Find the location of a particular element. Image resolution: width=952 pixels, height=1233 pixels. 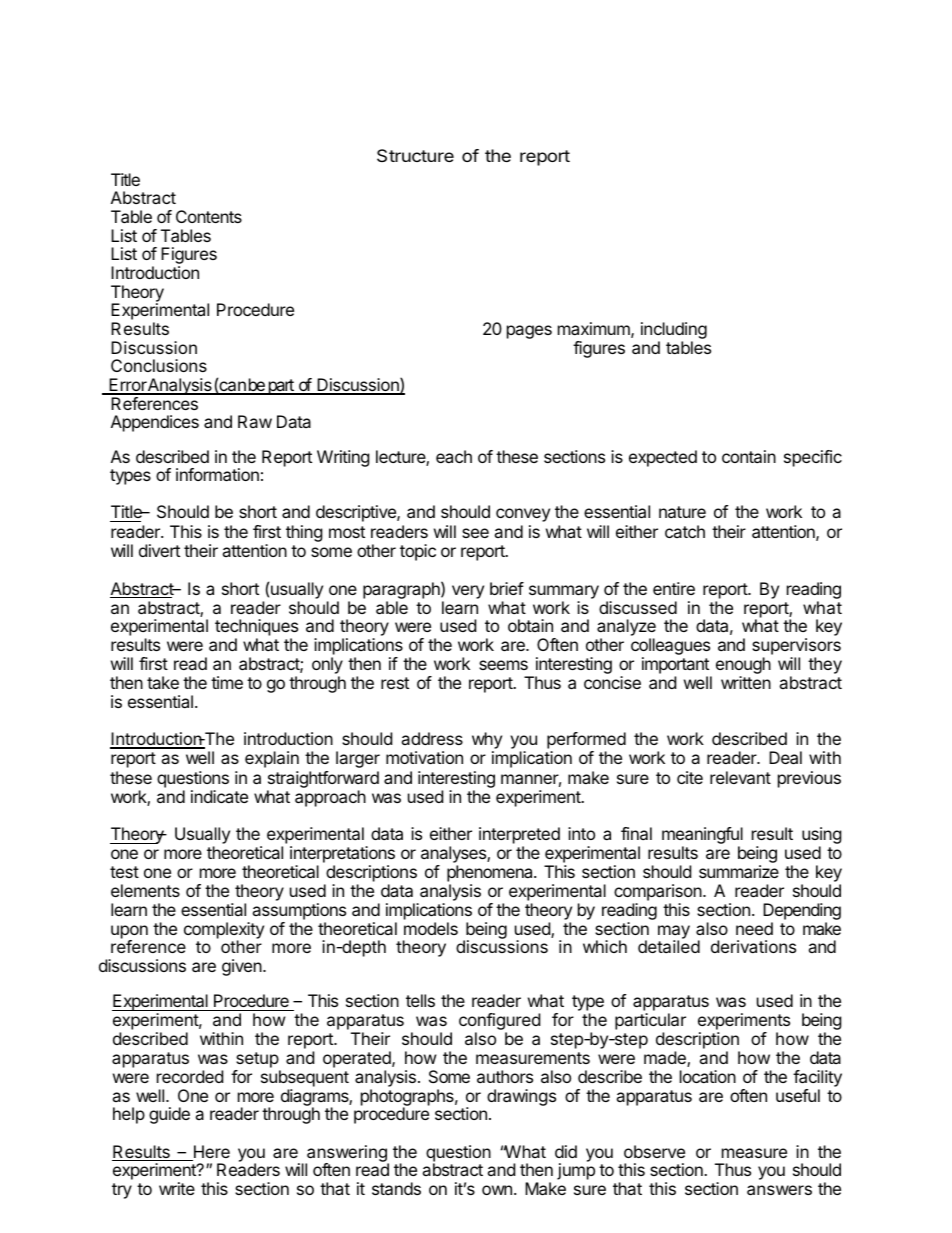

own is located at coordinates (497, 1190).
